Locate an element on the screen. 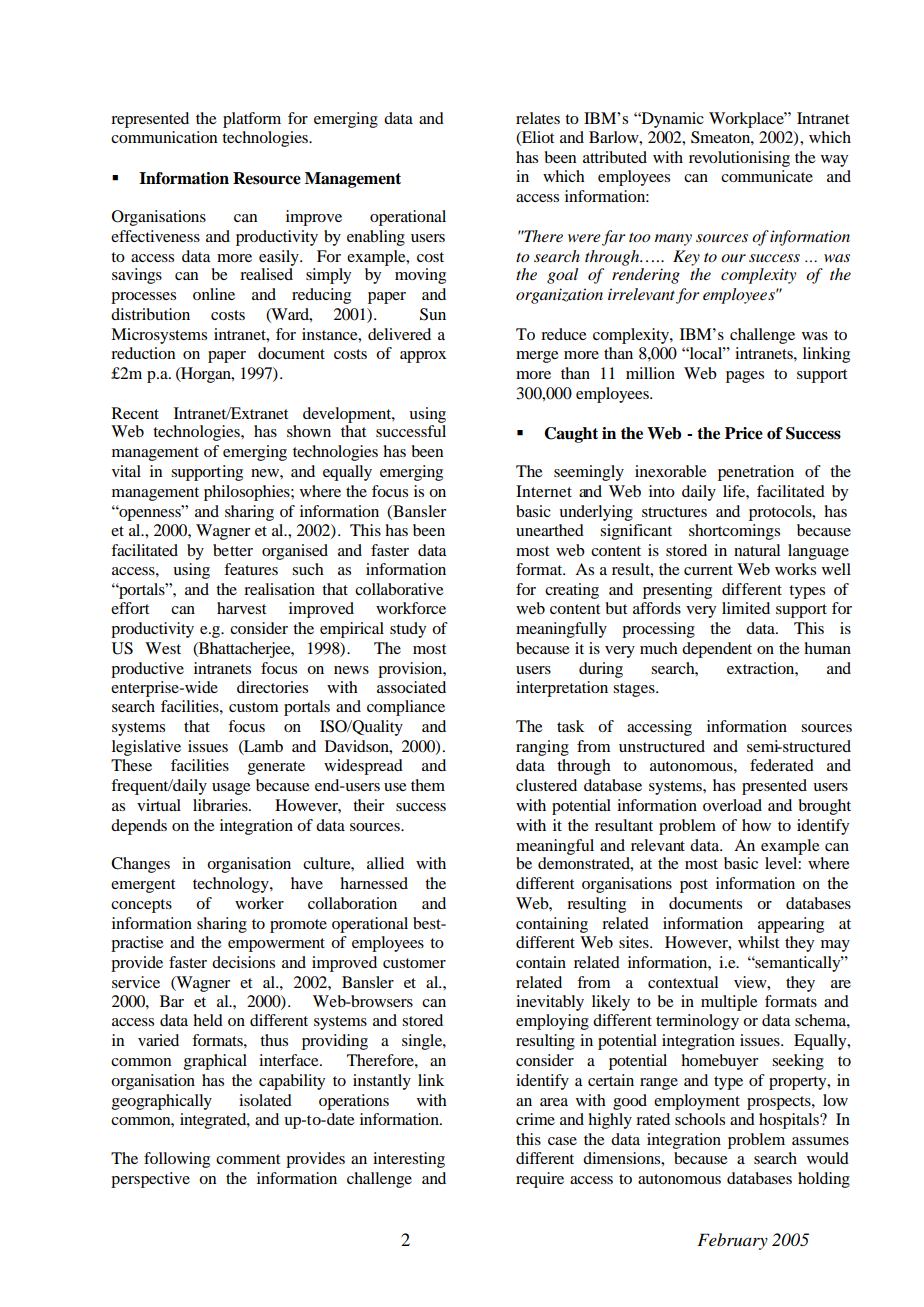 The image size is (924, 1307). Caught is located at coordinates (571, 435).
